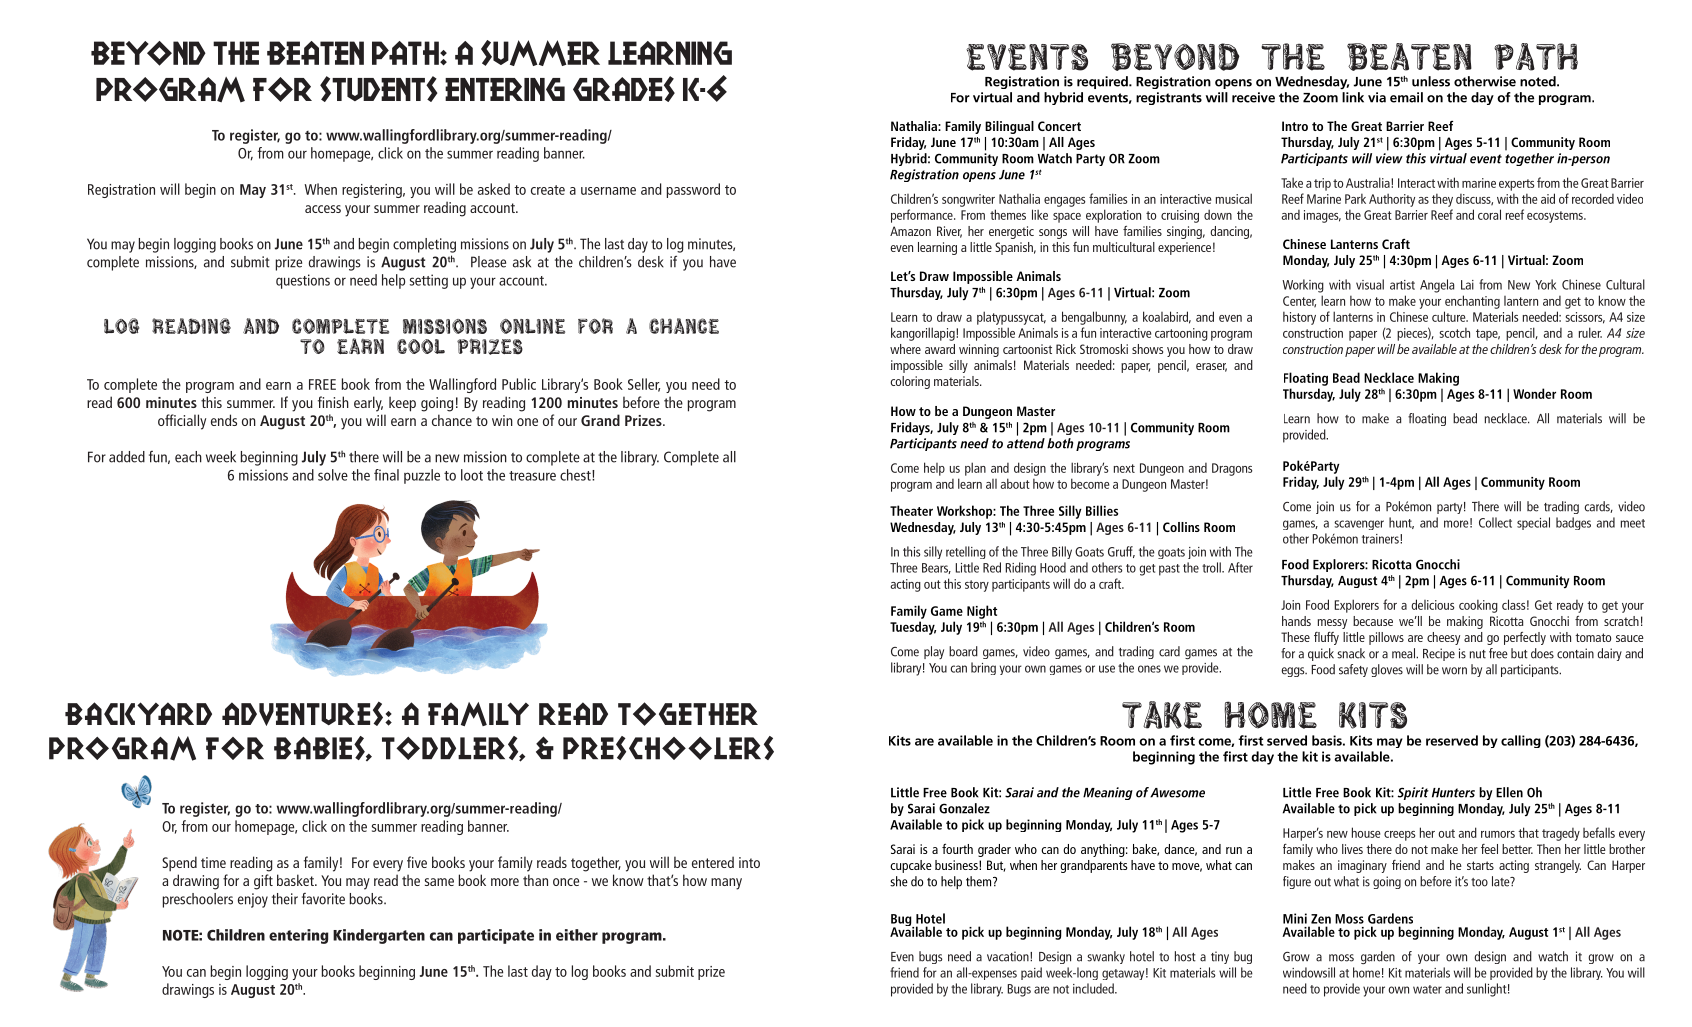  What do you see at coordinates (911, 510) in the screenshot?
I see `Theater` at bounding box center [911, 510].
